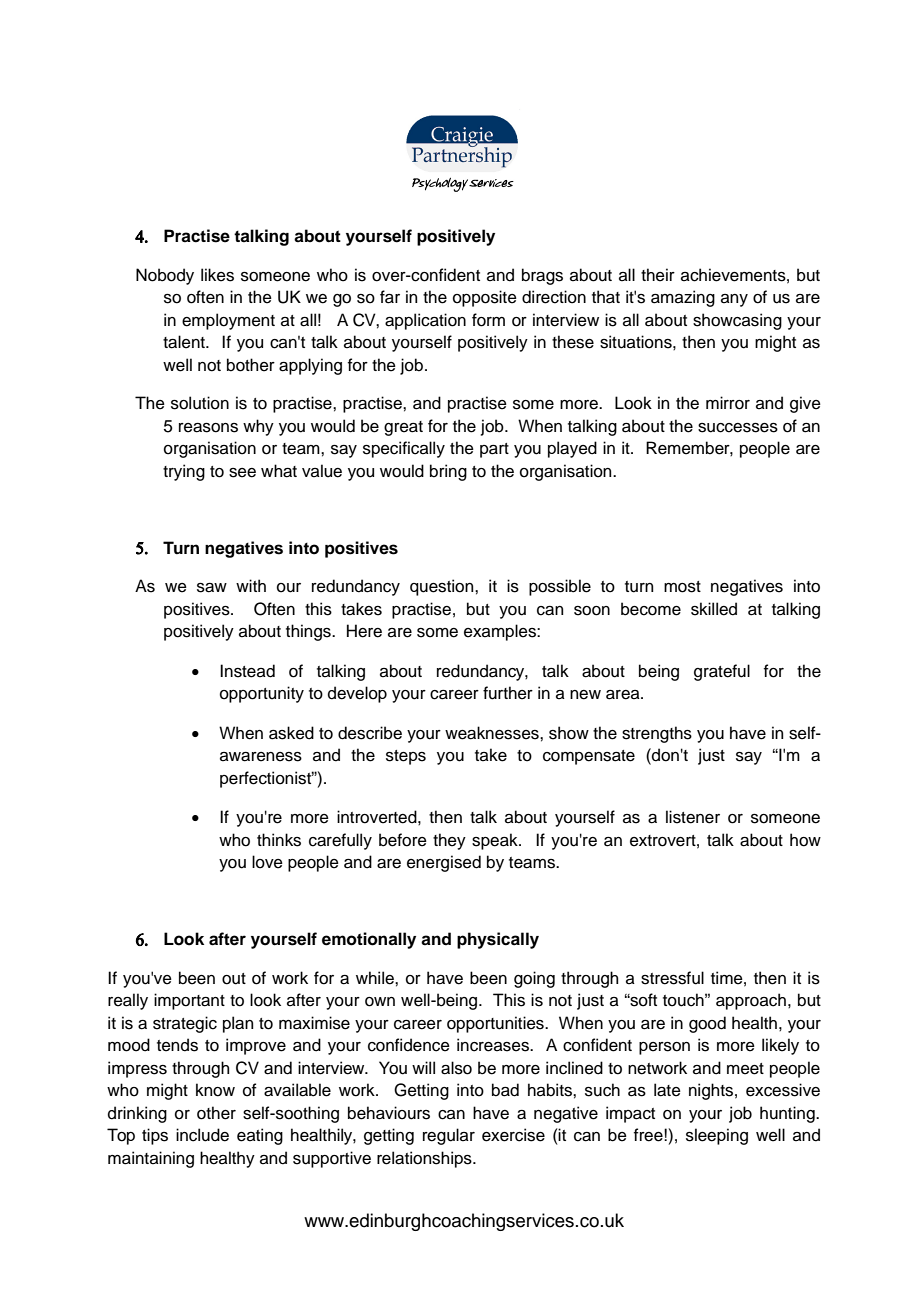 The width and height of the page is (924, 1308). I want to click on opposite, so click(485, 298).
